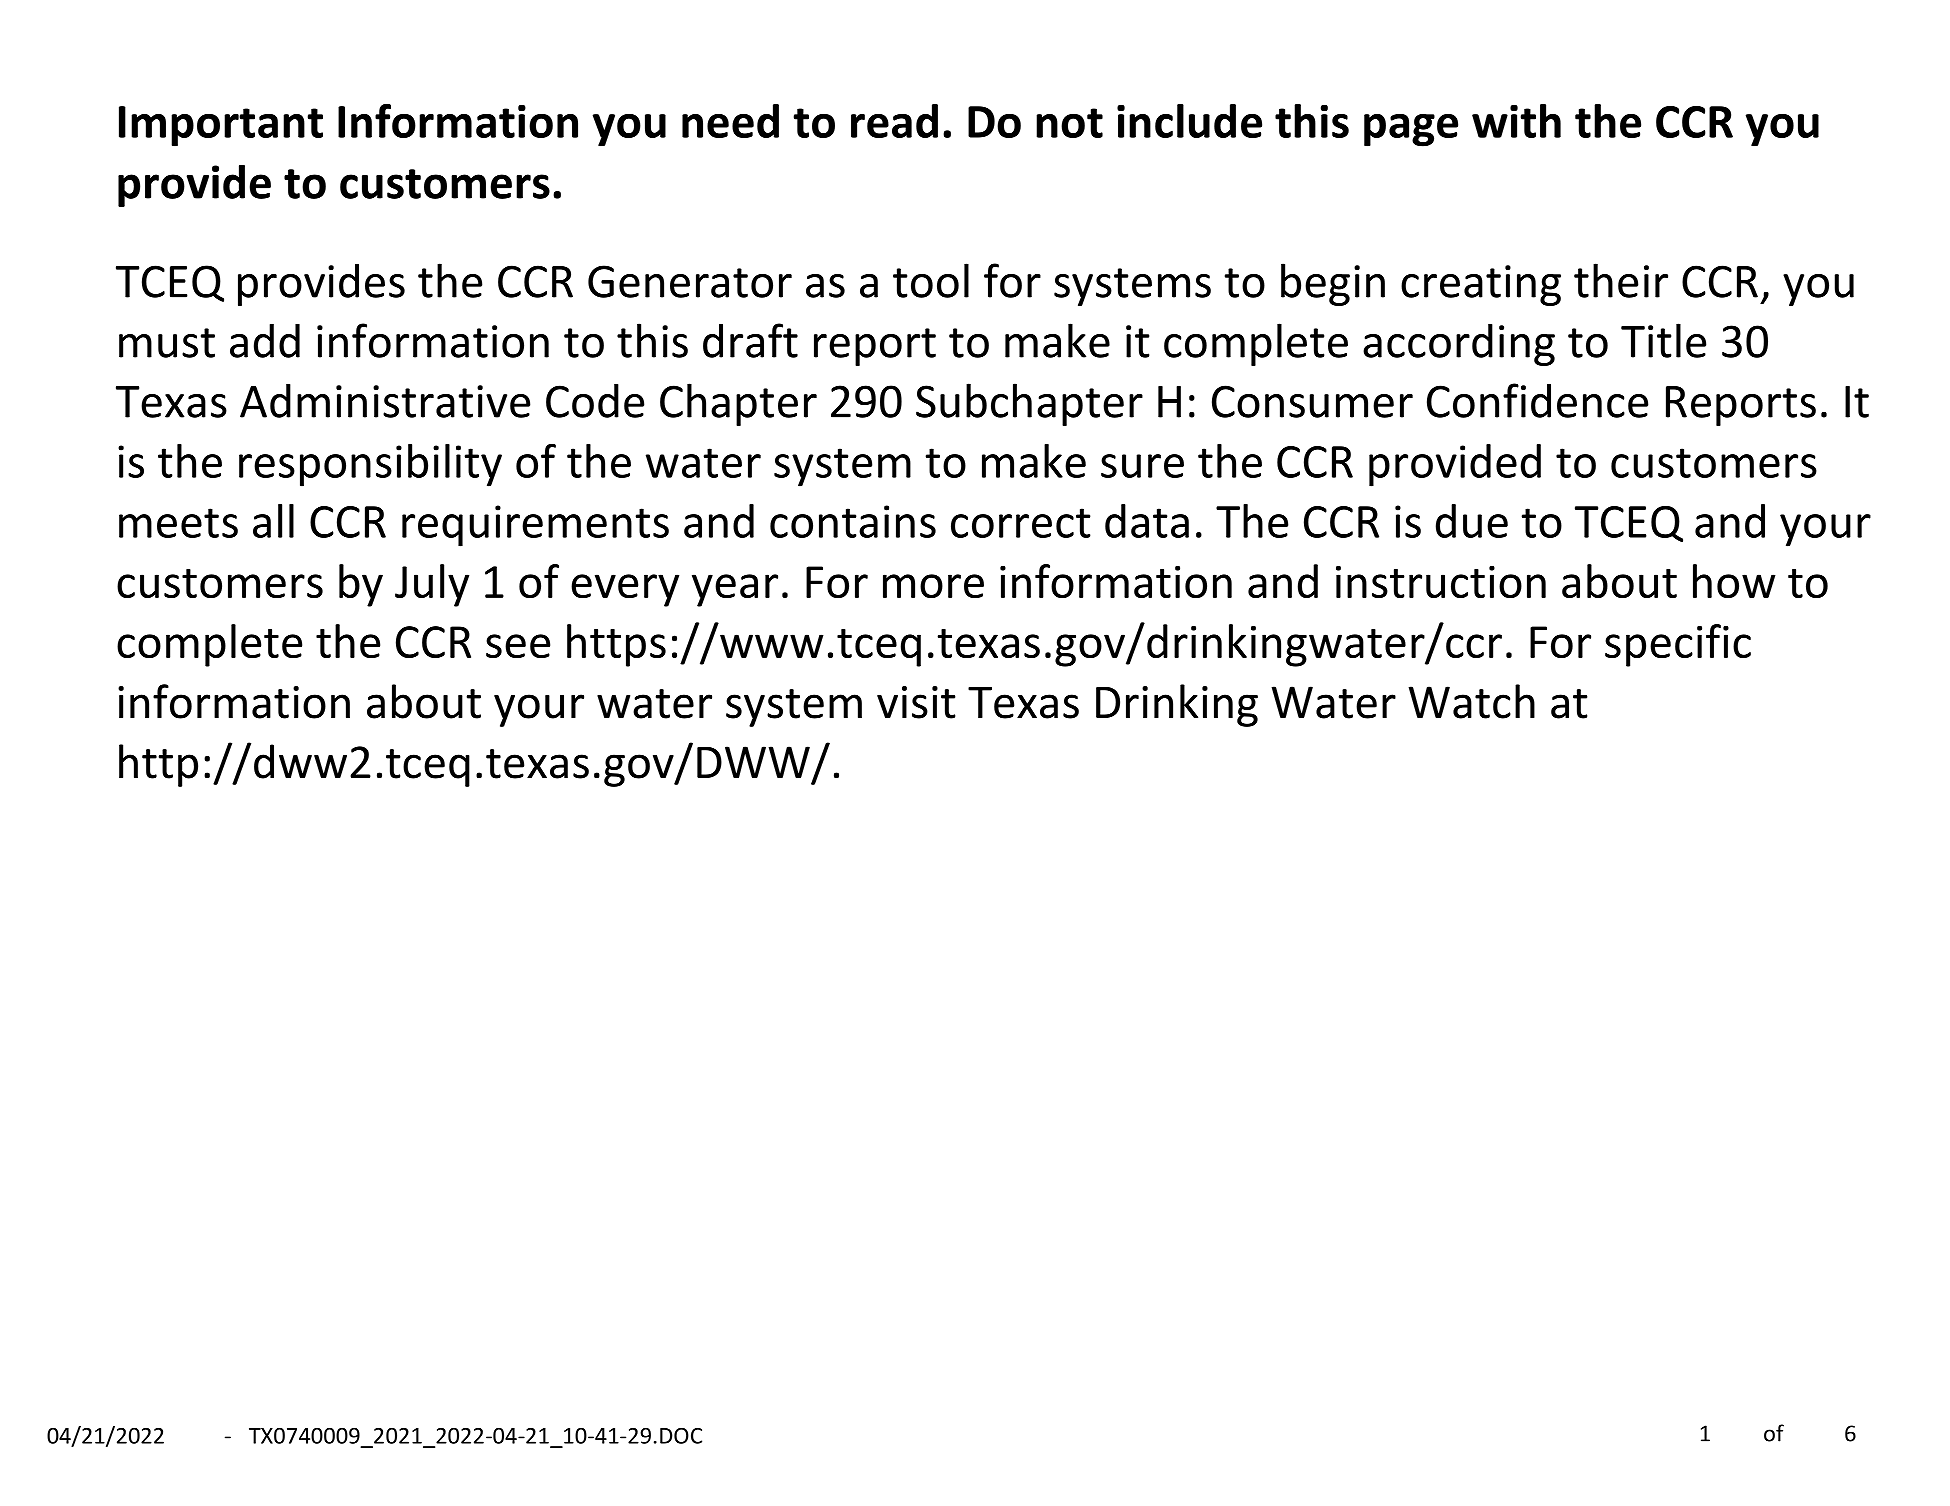  I want to click on with, so click(1516, 121).
